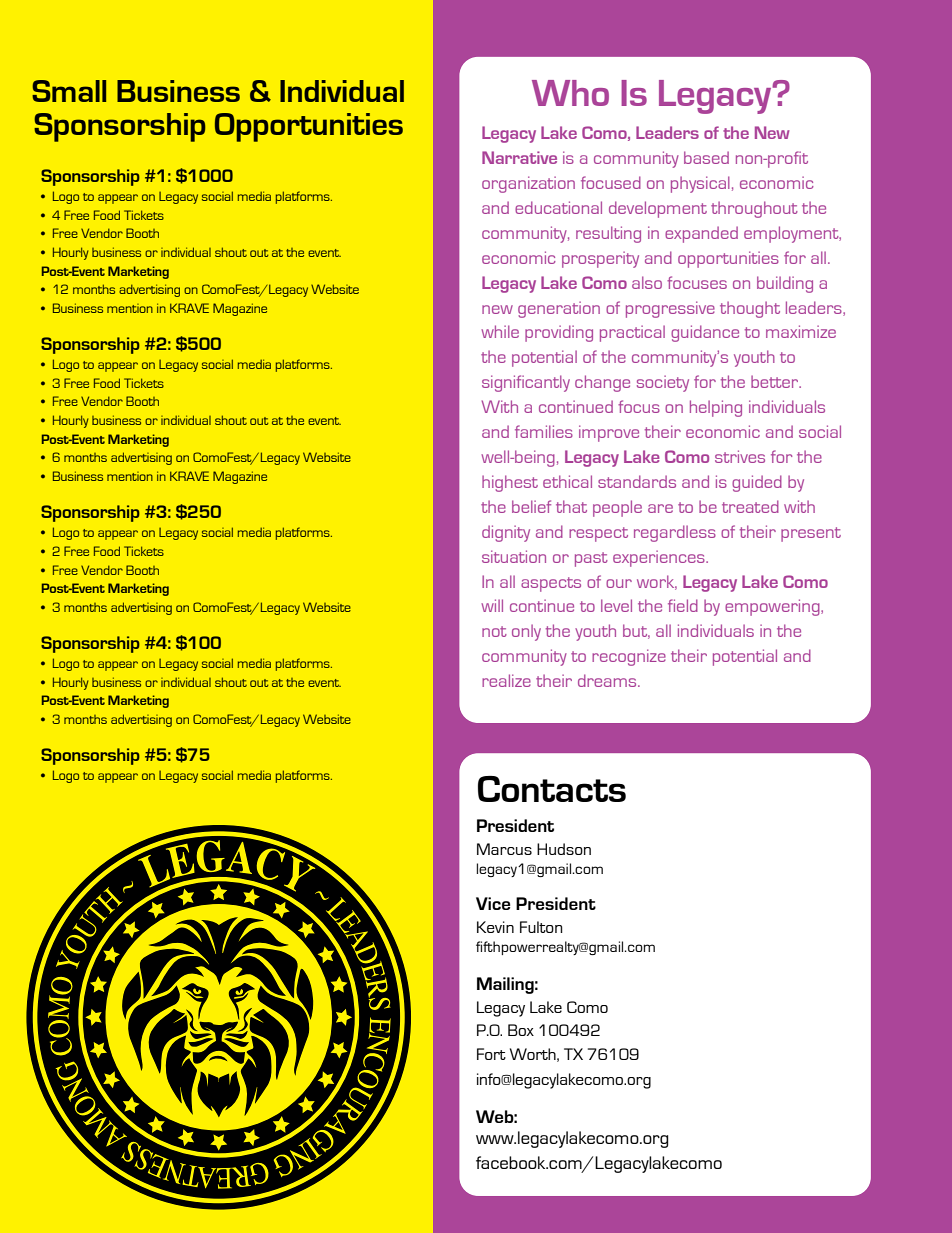  Describe the element at coordinates (526, 383) in the page. I see `significantly` at that location.
